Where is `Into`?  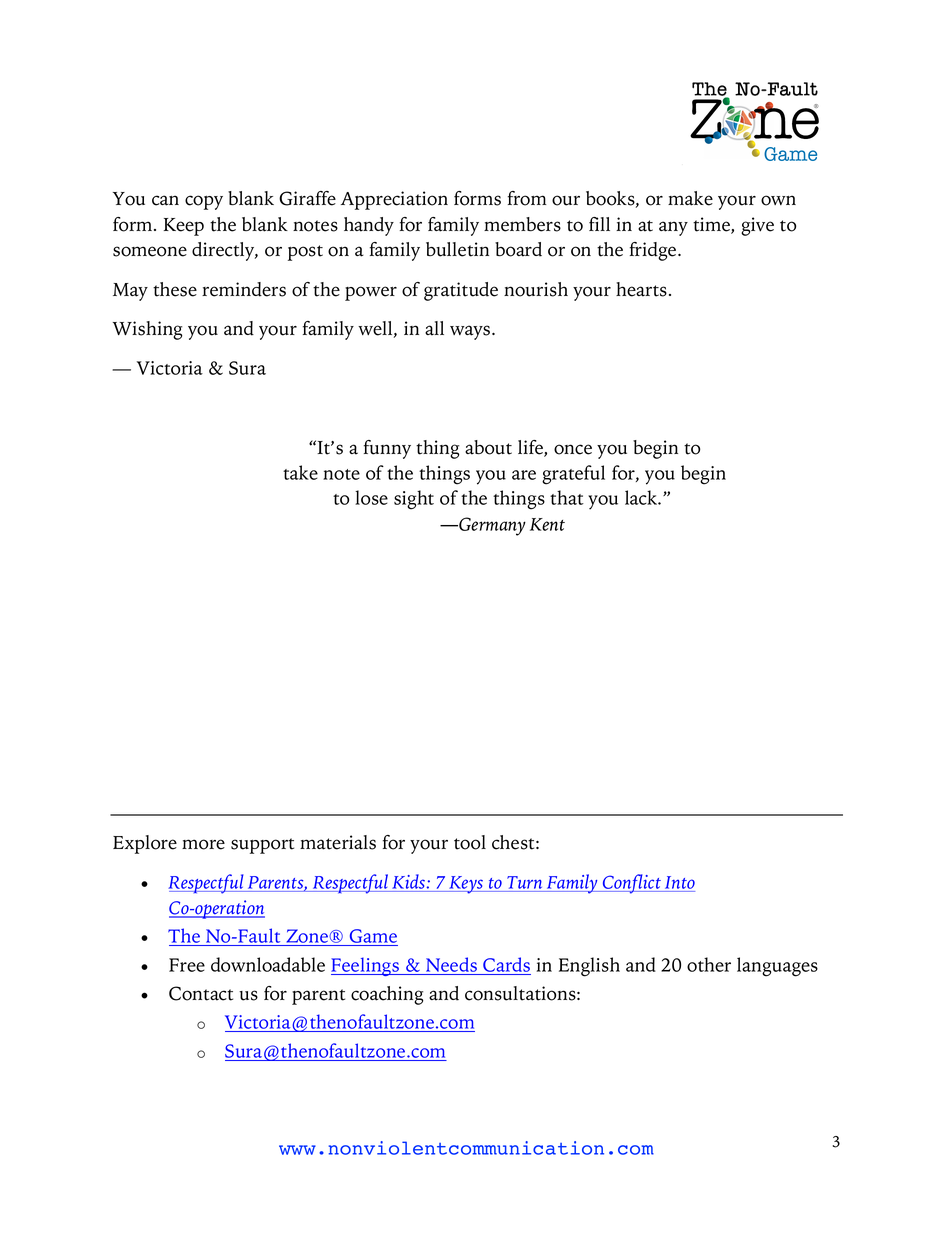 Into is located at coordinates (680, 882).
